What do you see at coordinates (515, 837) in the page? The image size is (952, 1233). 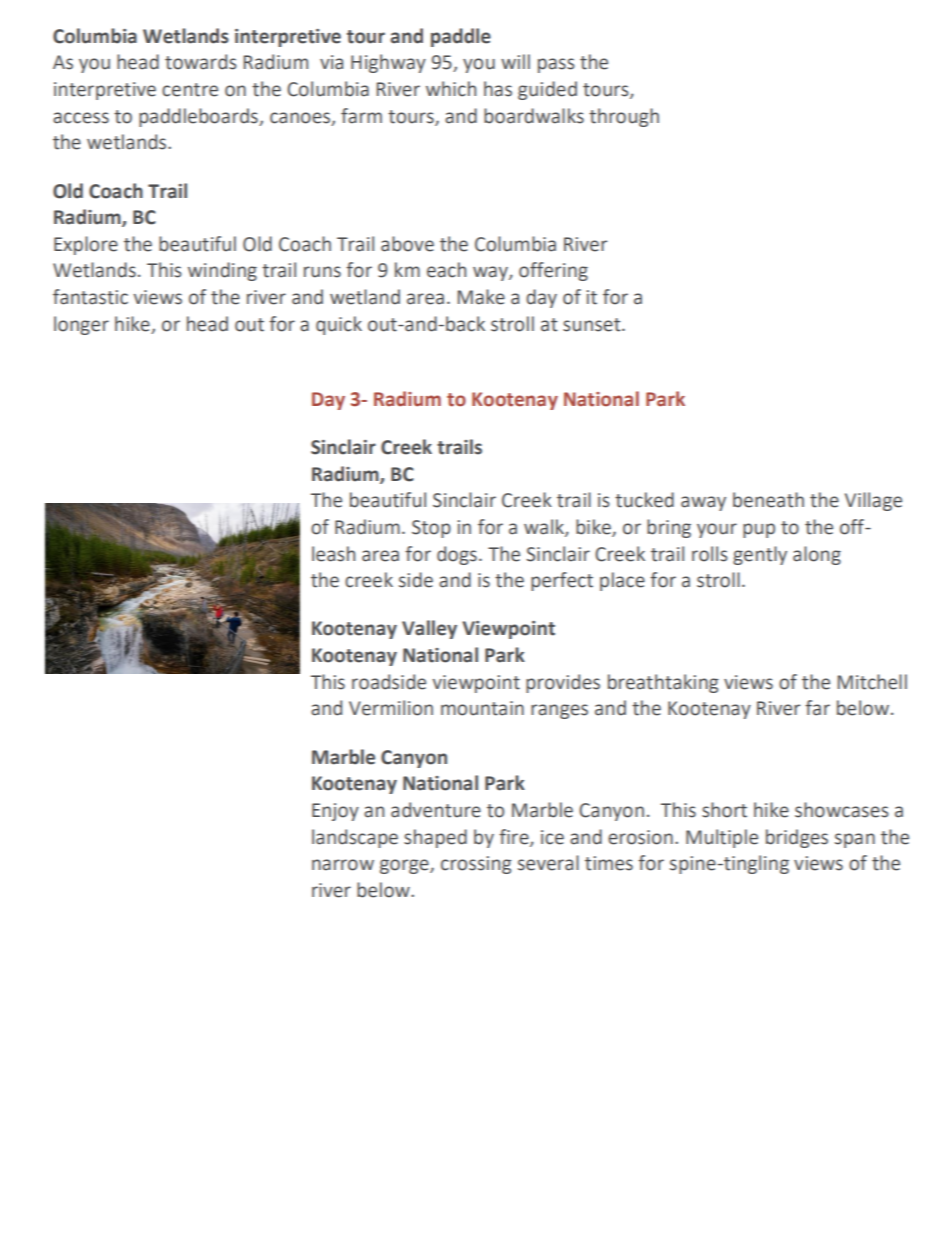 I see `fire` at bounding box center [515, 837].
